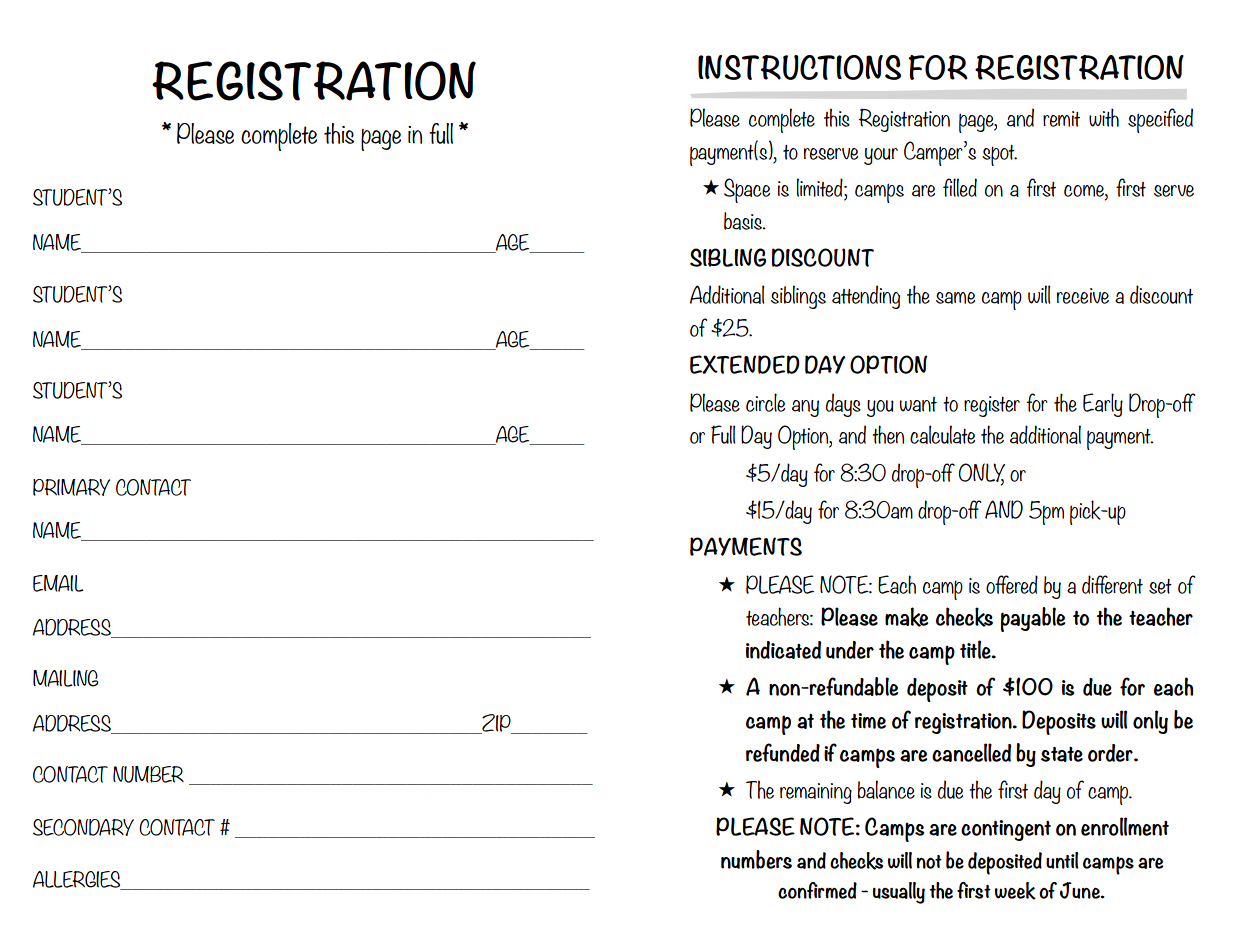 This screenshot has height=952, width=1233. What do you see at coordinates (1061, 119) in the screenshot?
I see `remit` at bounding box center [1061, 119].
